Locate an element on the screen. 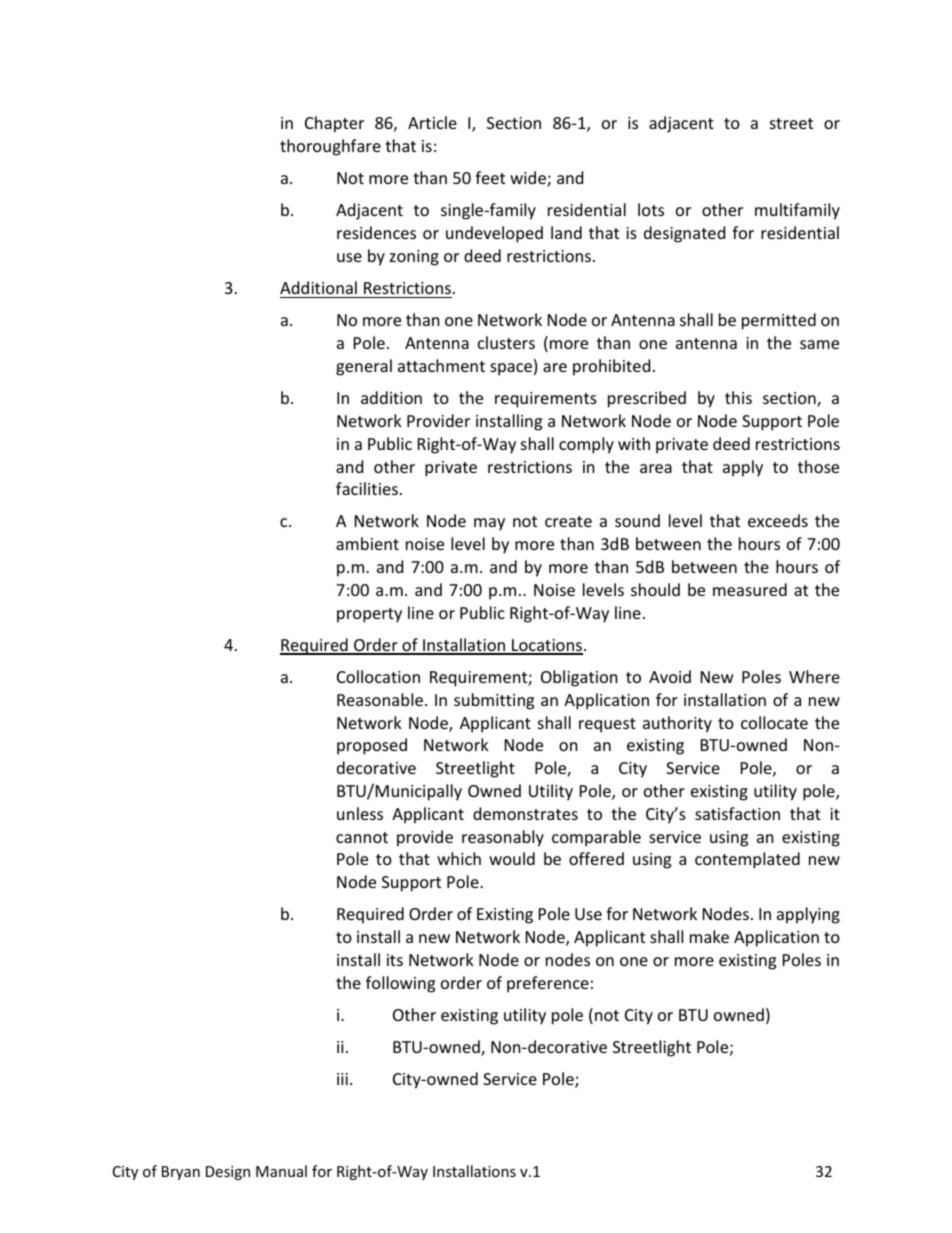  lots is located at coordinates (651, 209).
